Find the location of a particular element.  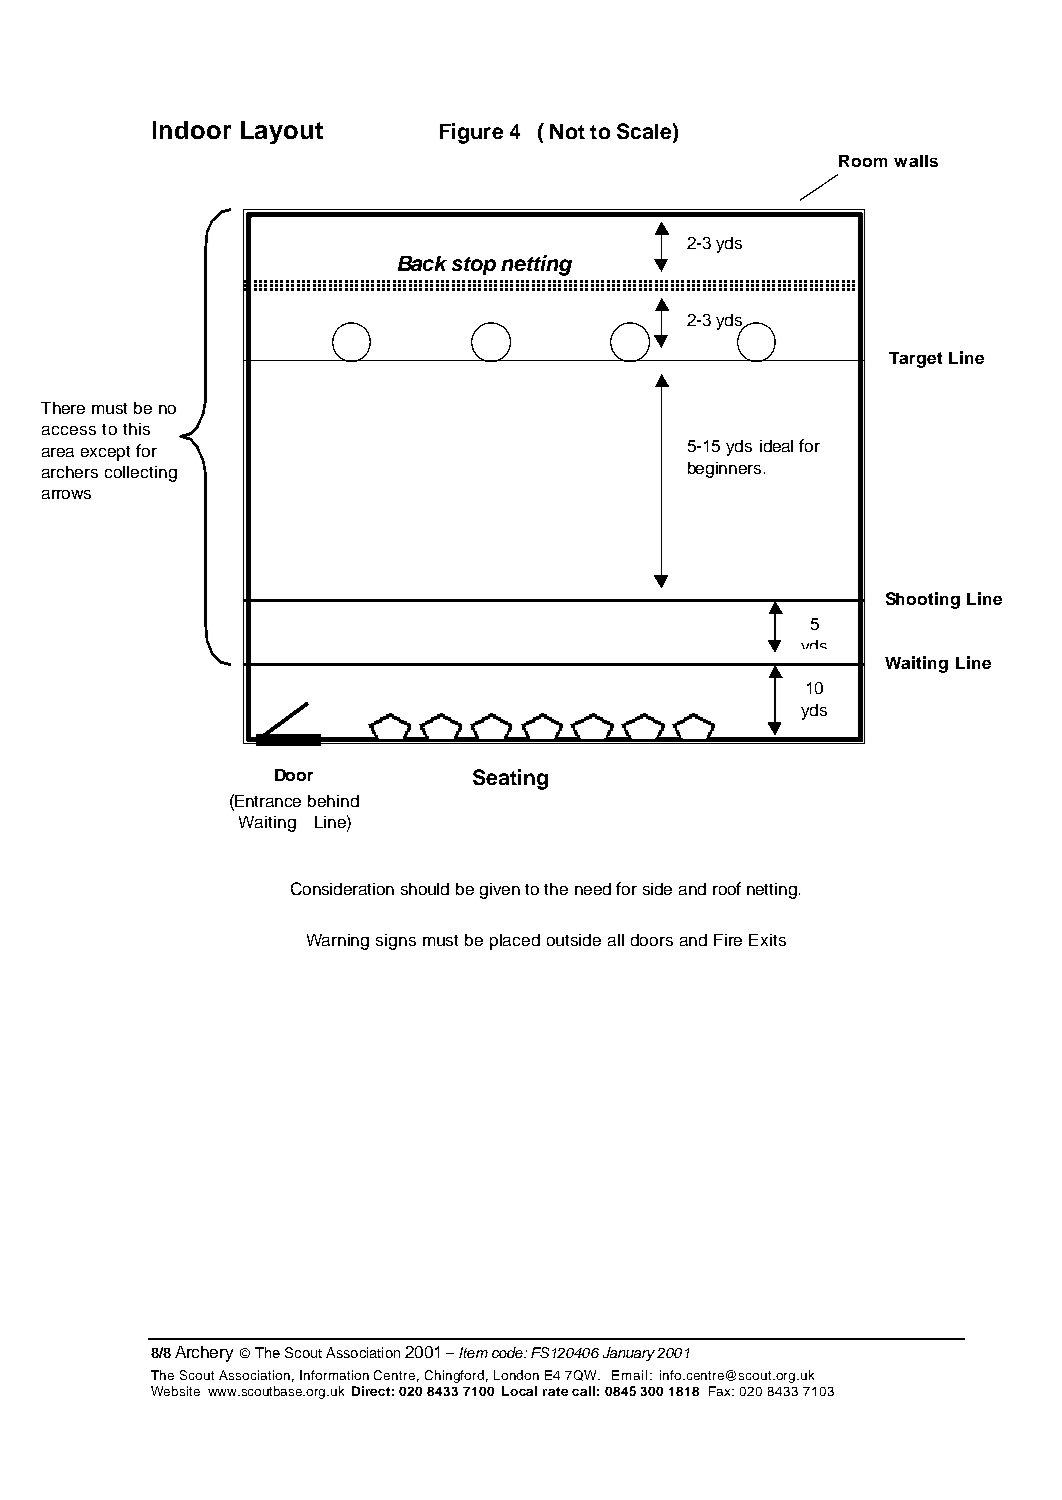

Seating is located at coordinates (510, 779).
